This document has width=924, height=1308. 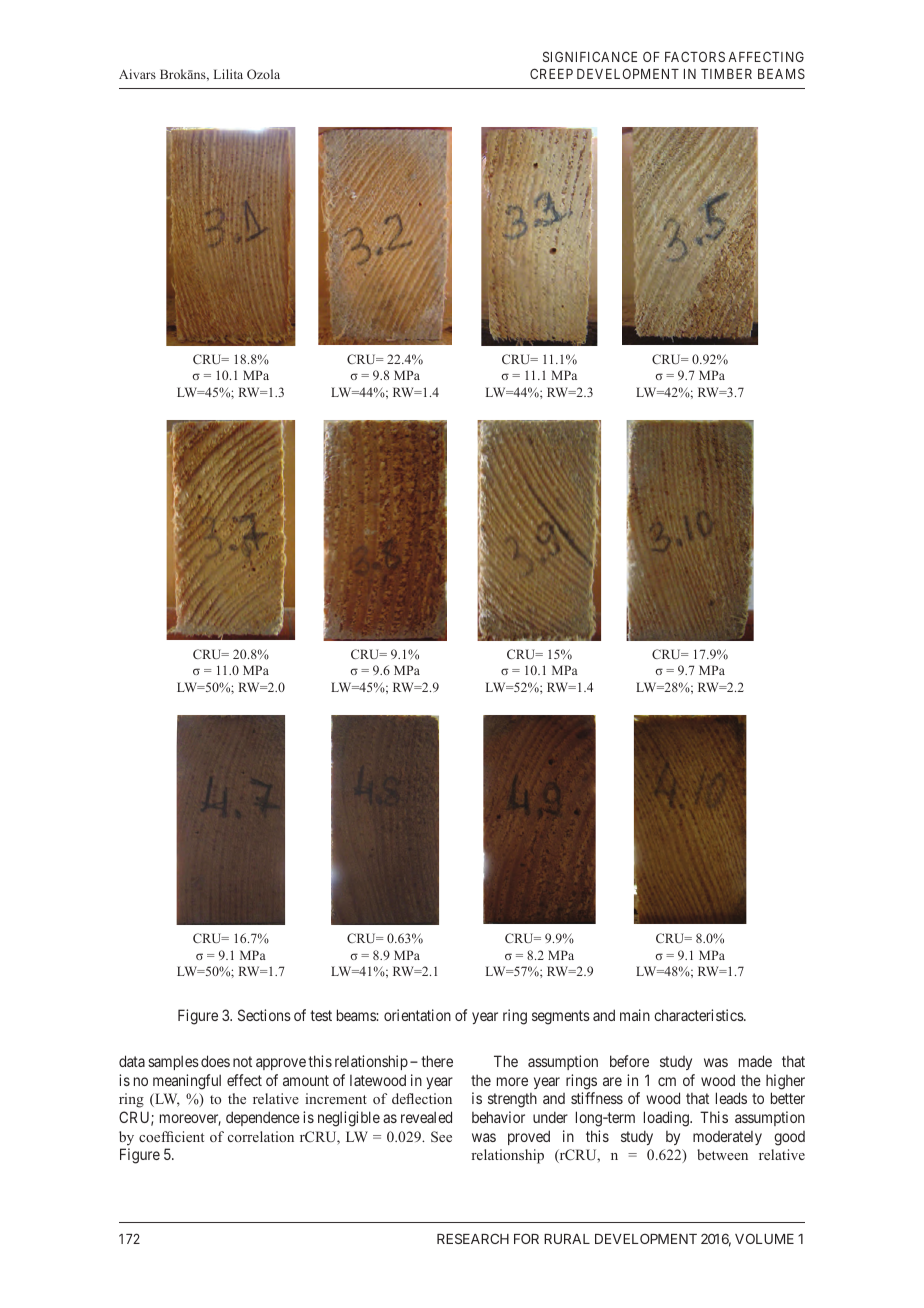 I want to click on AFFECTING, so click(x=766, y=56).
